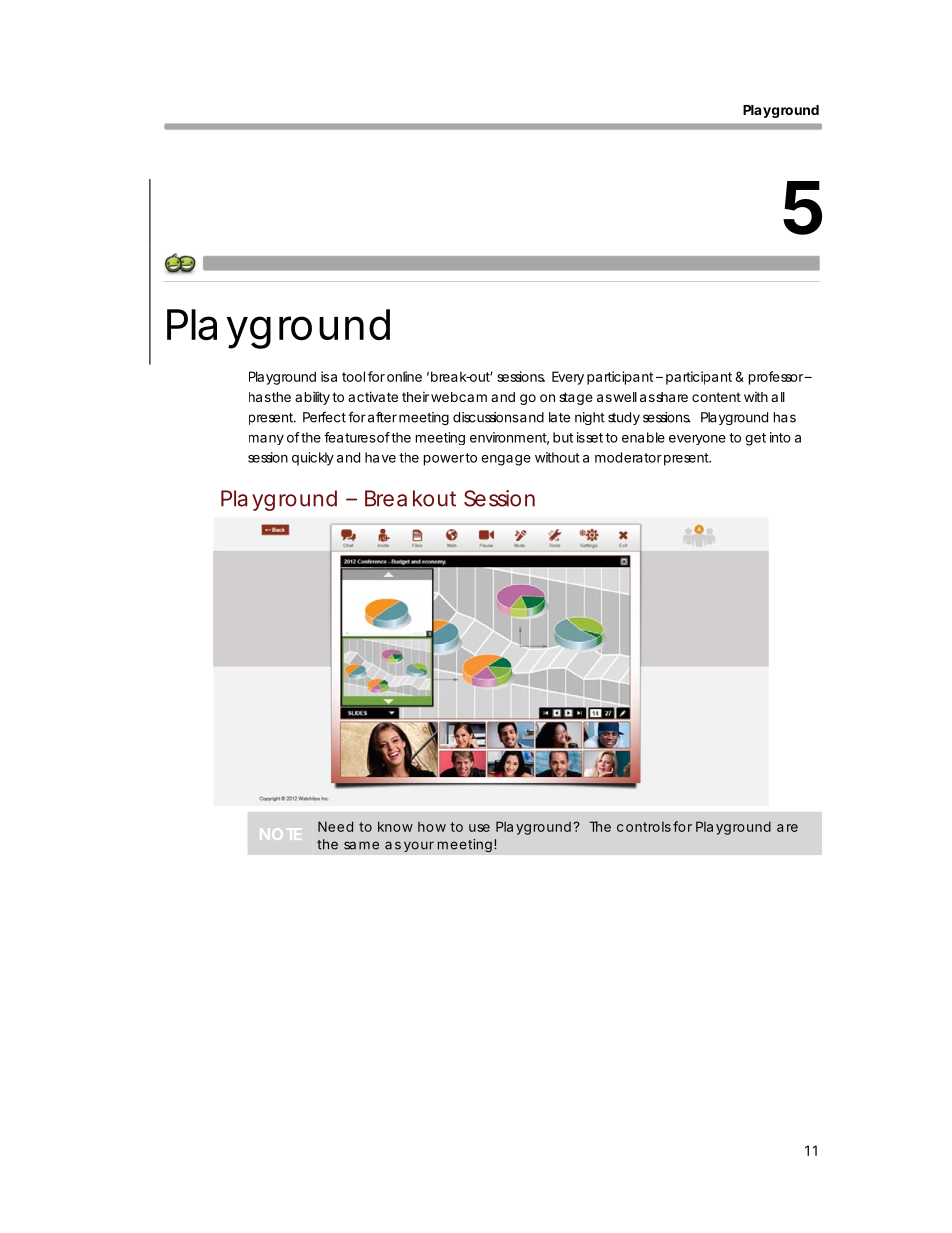 This document has width=952, height=1233. What do you see at coordinates (313, 459) in the document?
I see `quickly` at bounding box center [313, 459].
